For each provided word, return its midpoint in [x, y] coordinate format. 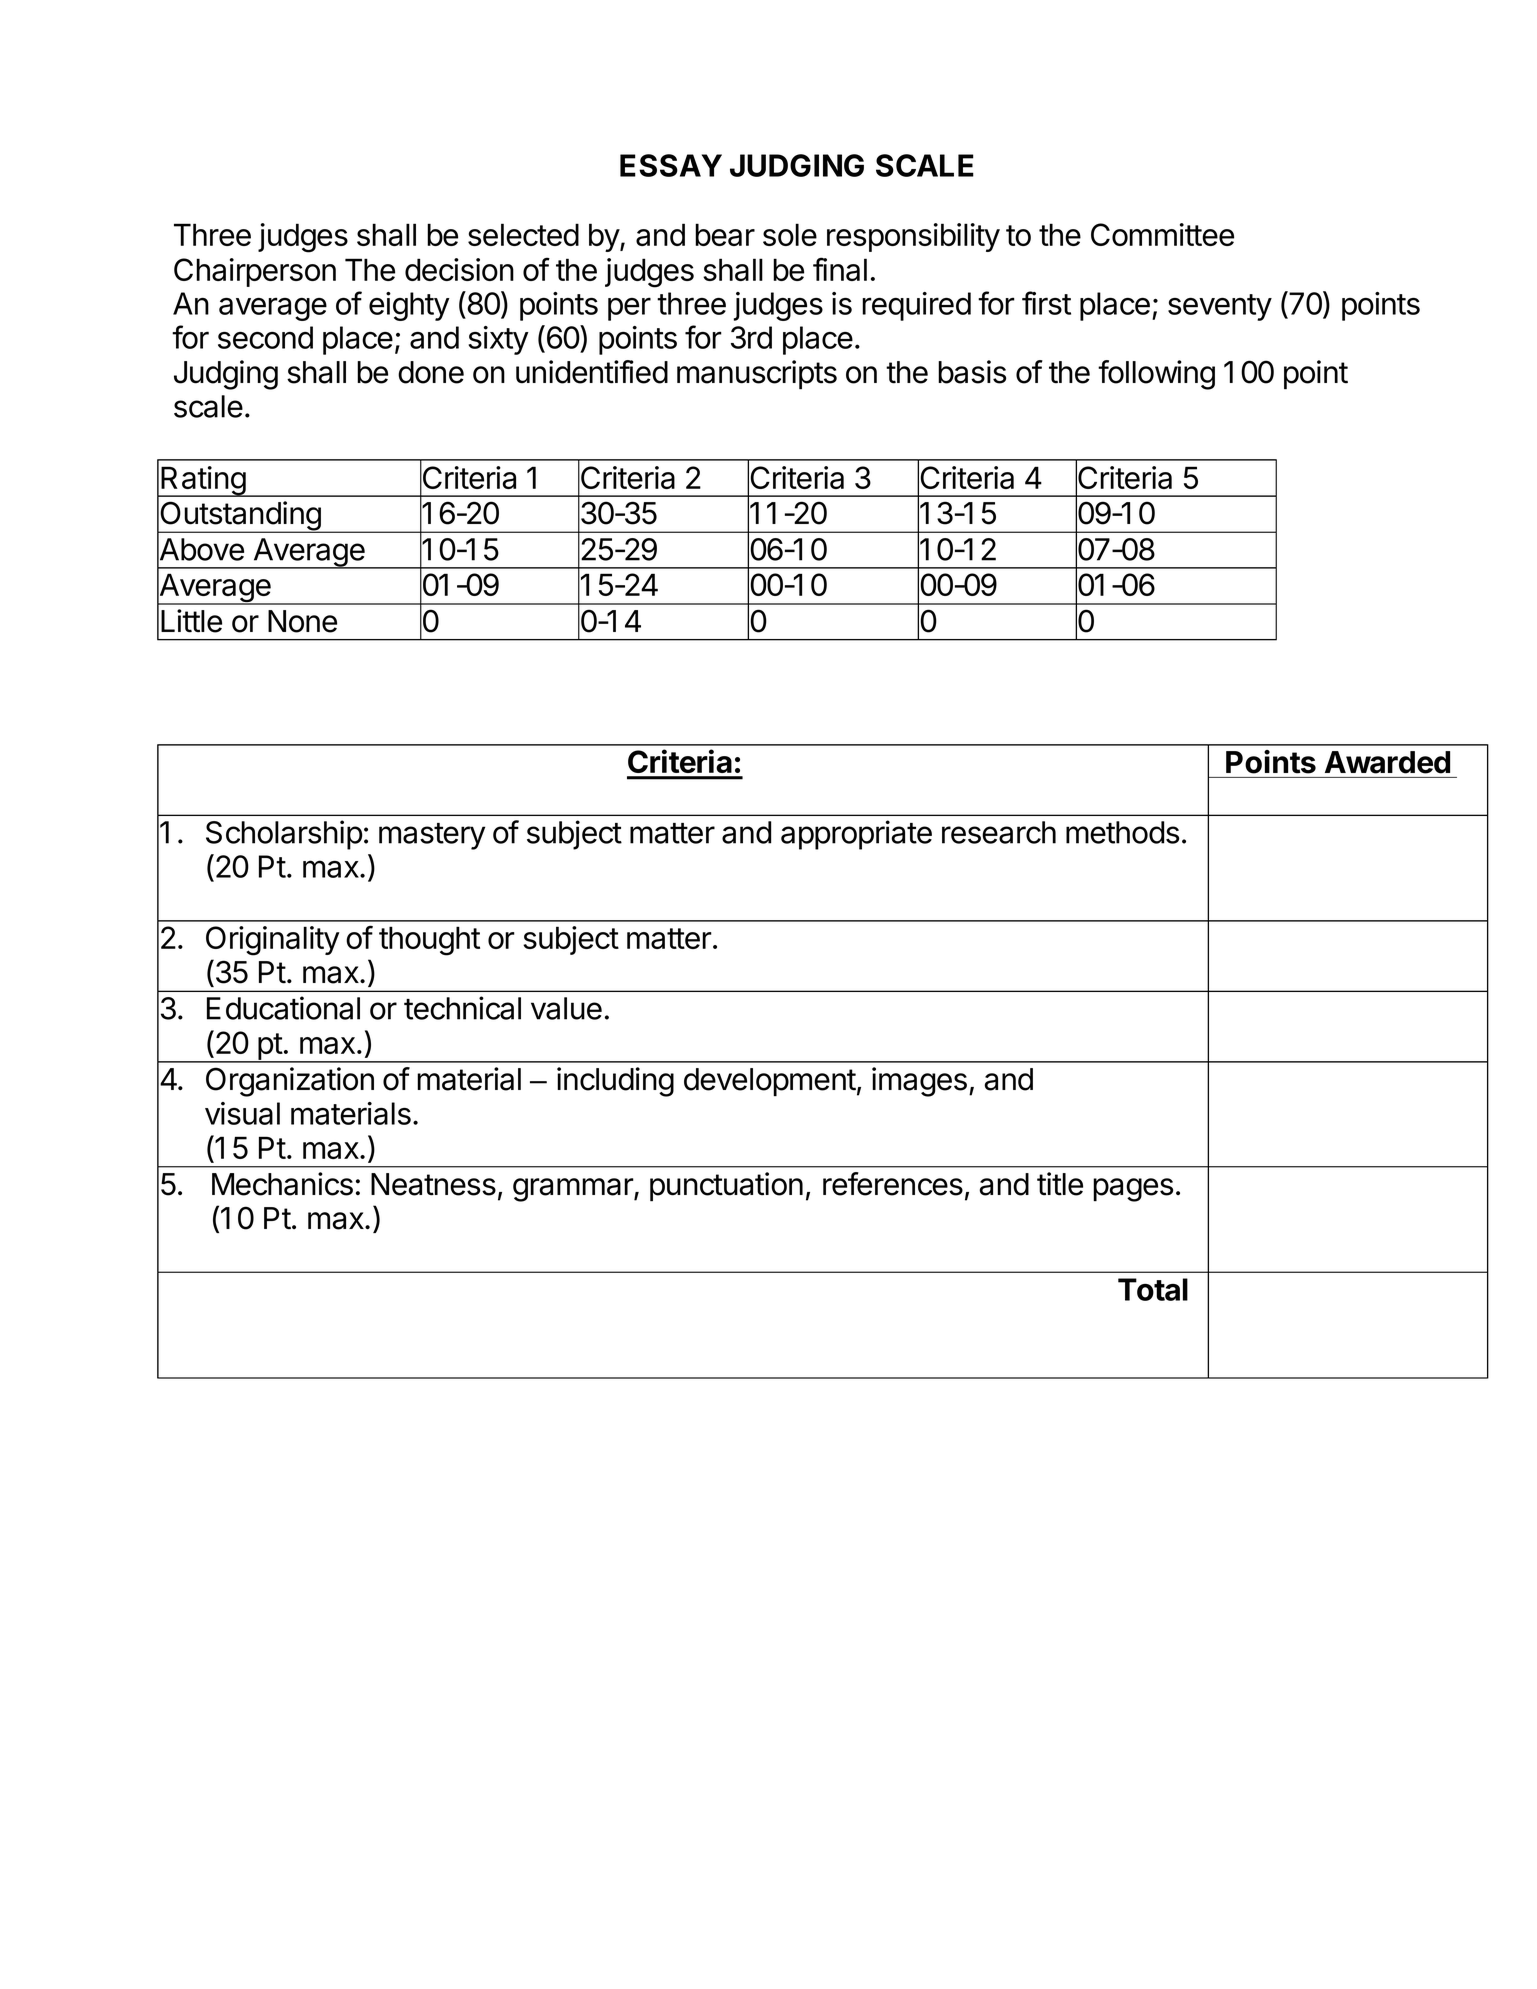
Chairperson [255, 272]
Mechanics [282, 1184]
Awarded [1387, 762]
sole [790, 234]
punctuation [726, 1187]
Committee [1162, 234]
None [302, 621]
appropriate [856, 835]
